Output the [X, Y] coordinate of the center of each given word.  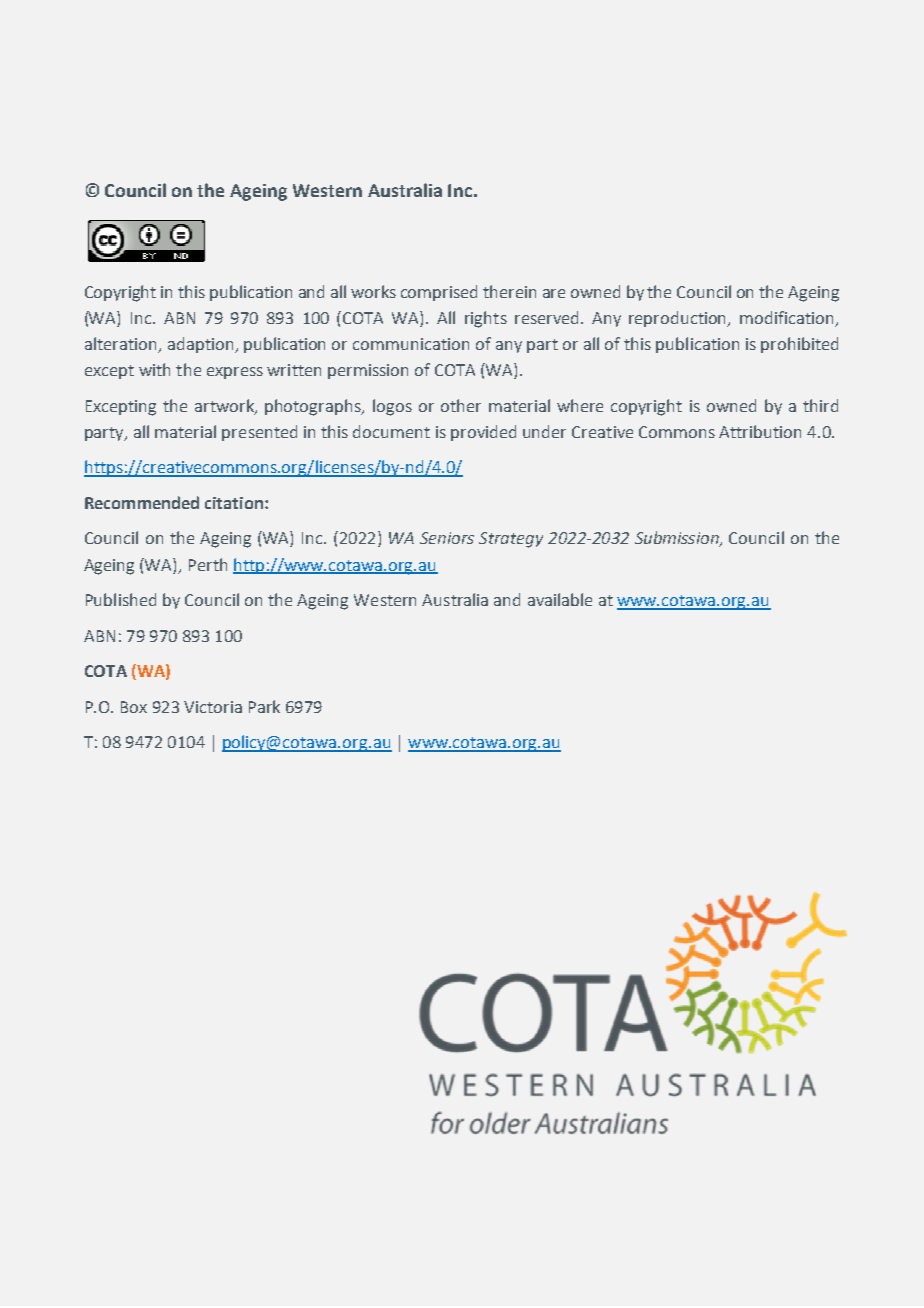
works [373, 291]
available [560, 599]
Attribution [760, 431]
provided [483, 433]
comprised [439, 293]
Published [121, 599]
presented [259, 433]
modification [788, 319]
